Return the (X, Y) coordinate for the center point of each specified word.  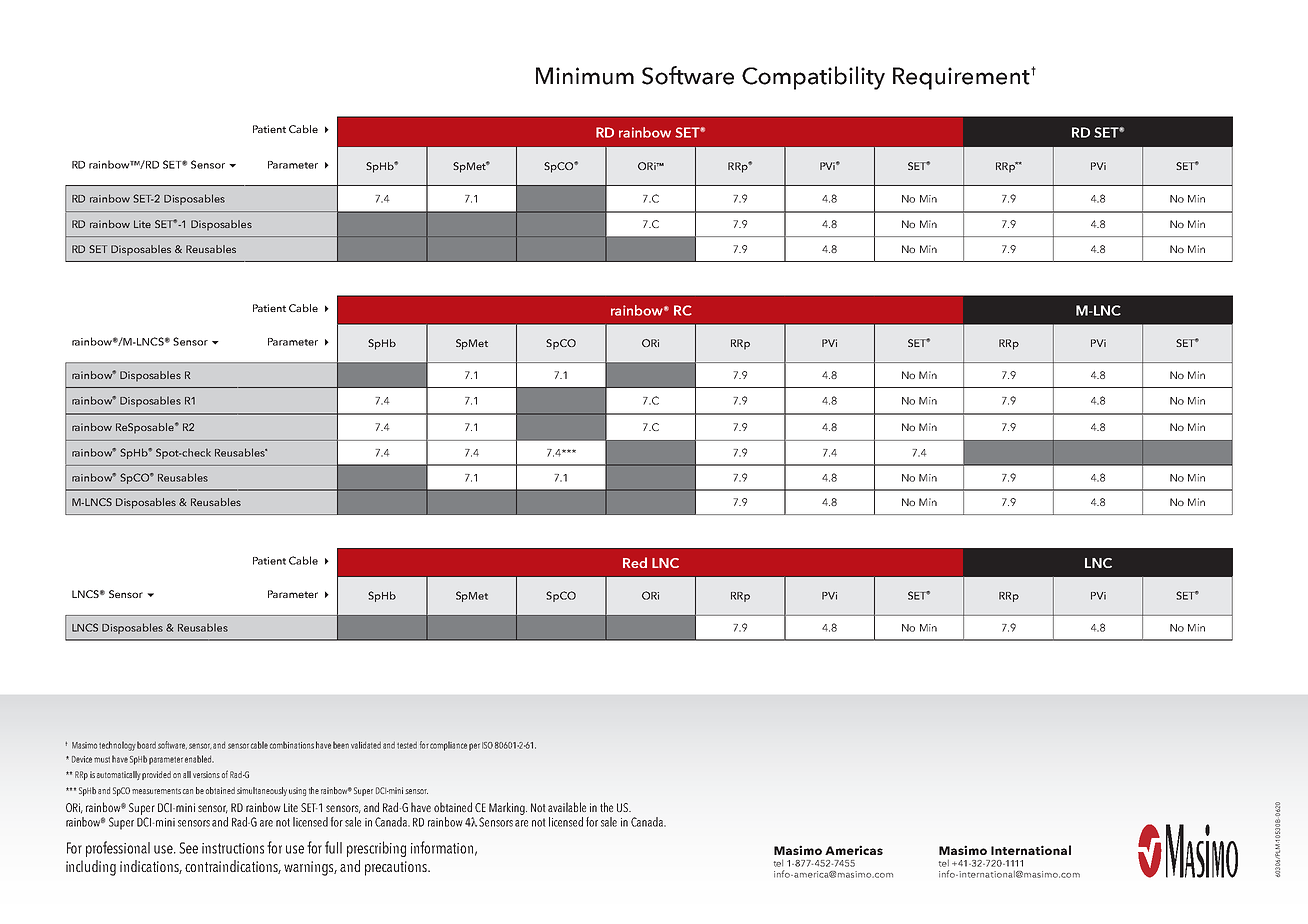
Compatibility (813, 78)
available (567, 807)
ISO (487, 745)
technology (117, 746)
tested (407, 745)
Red (635, 562)
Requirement (962, 78)
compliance (448, 746)
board (146, 745)
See (188, 848)
